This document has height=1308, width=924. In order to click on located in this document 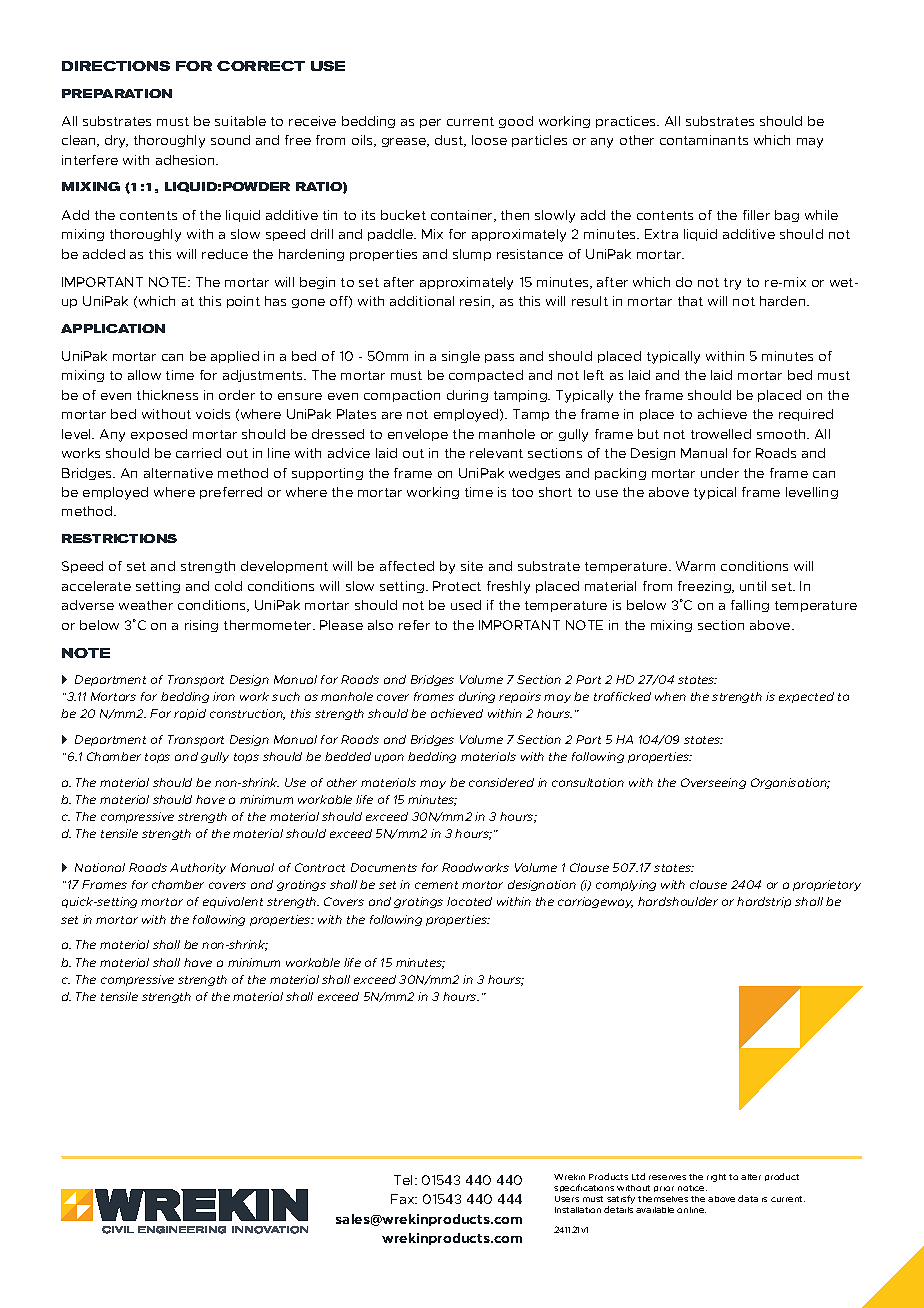, I will do `click(469, 901)`.
